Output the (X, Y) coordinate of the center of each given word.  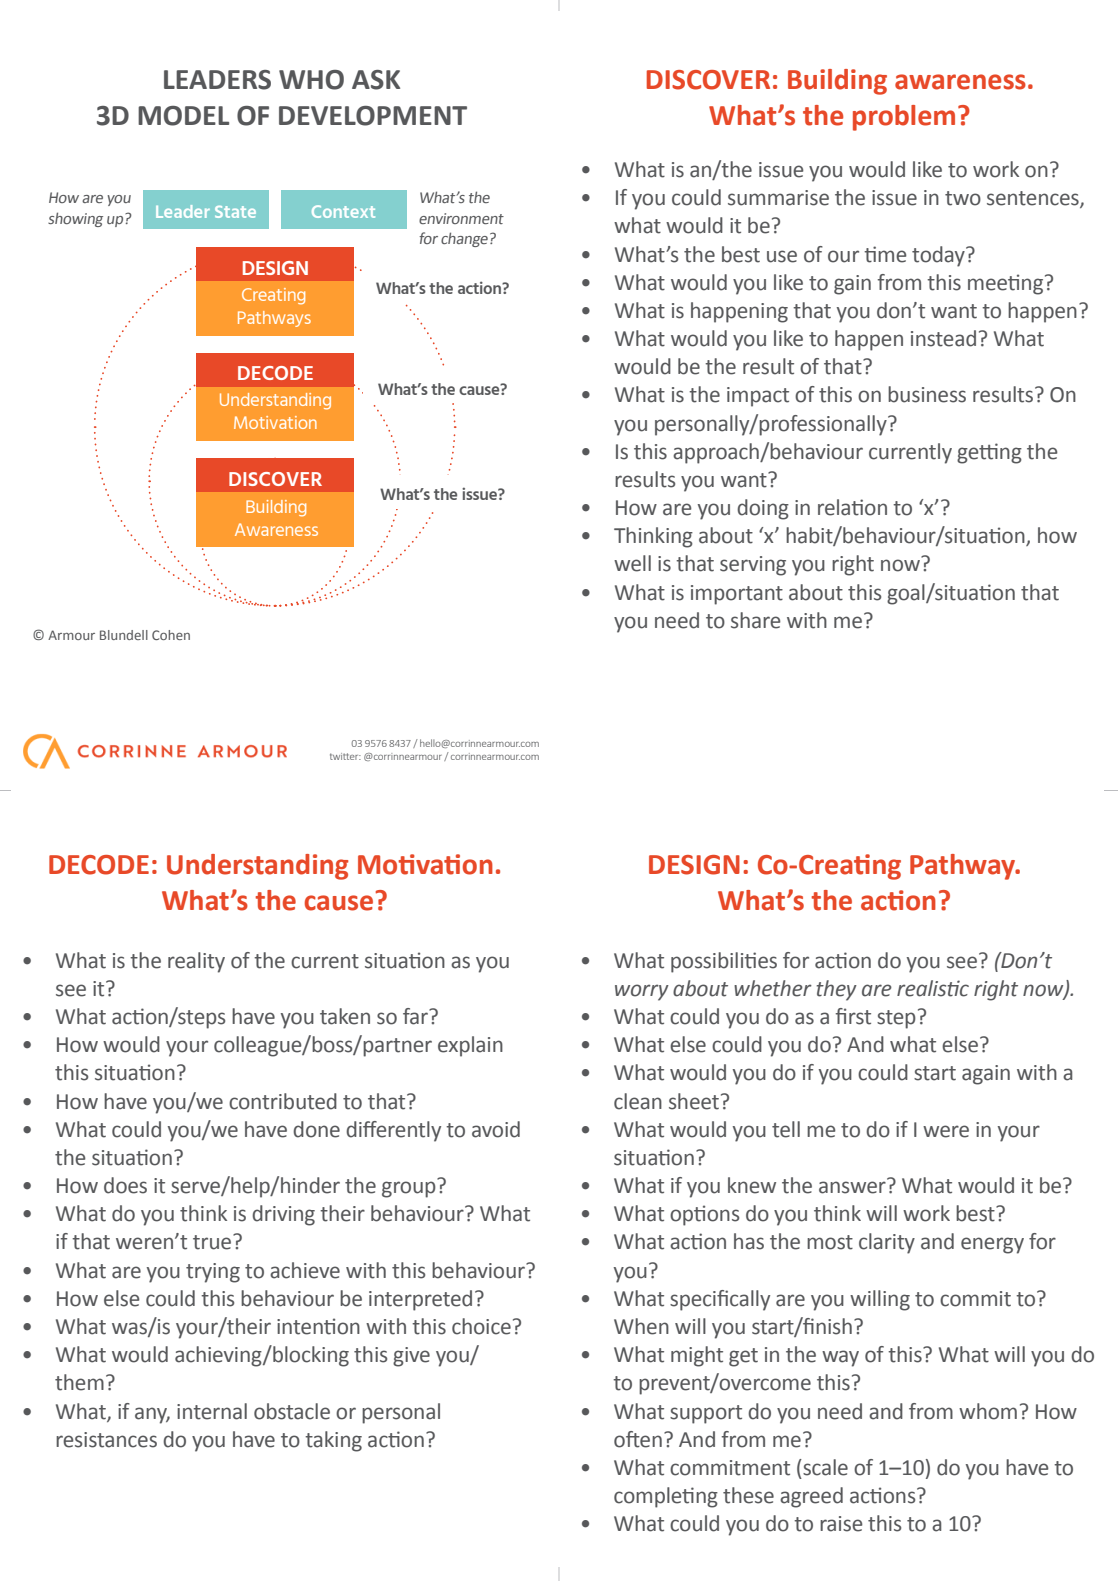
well (632, 563)
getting (989, 453)
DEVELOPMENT (373, 116)
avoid (496, 1129)
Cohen (171, 635)
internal (212, 1411)
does (125, 1185)
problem (904, 118)
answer (852, 1187)
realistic (933, 988)
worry (642, 992)
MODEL (183, 116)
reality (196, 962)
